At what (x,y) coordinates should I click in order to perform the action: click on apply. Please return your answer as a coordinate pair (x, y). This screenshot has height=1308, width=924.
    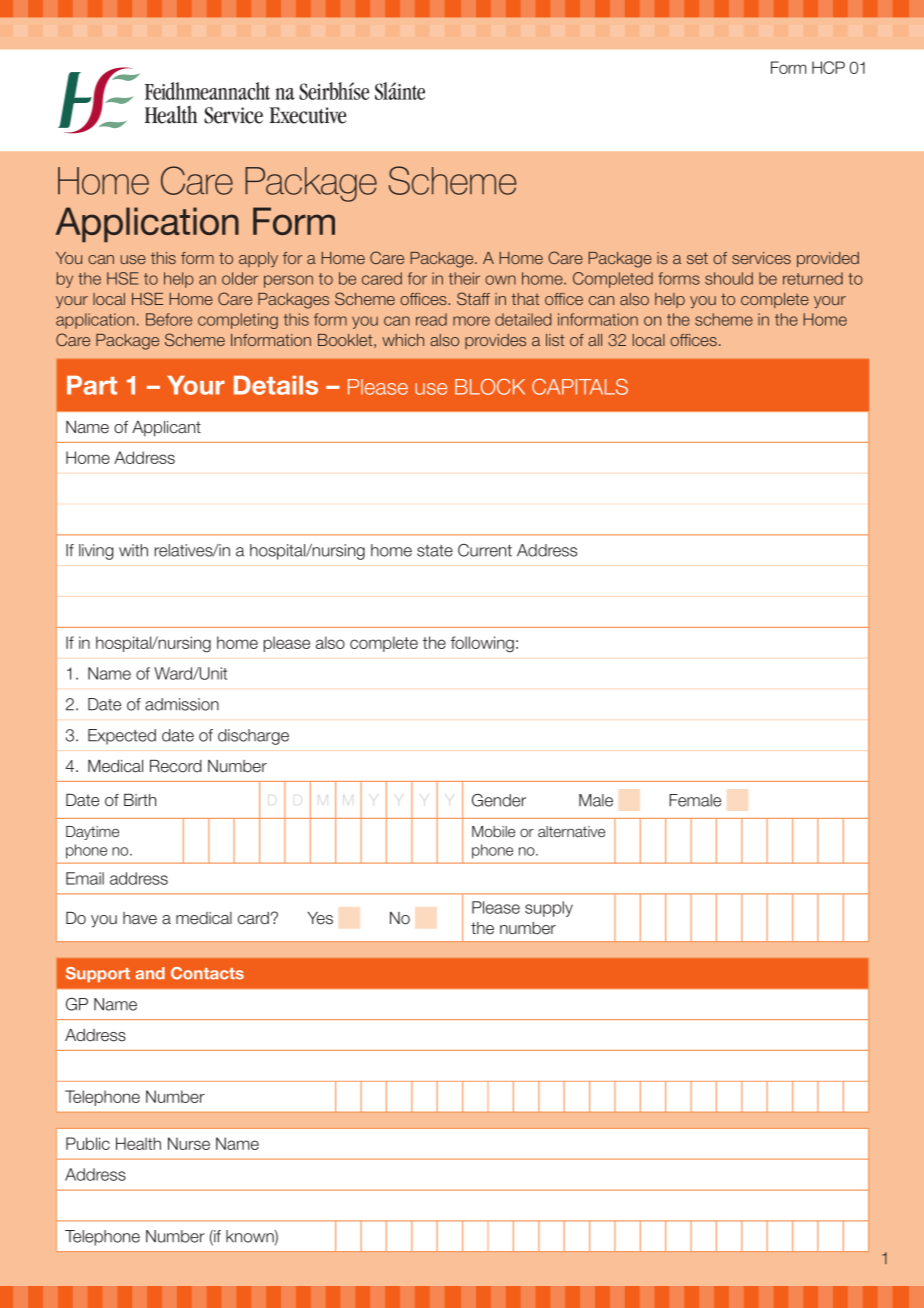
    Looking at the image, I should click on (258, 259).
